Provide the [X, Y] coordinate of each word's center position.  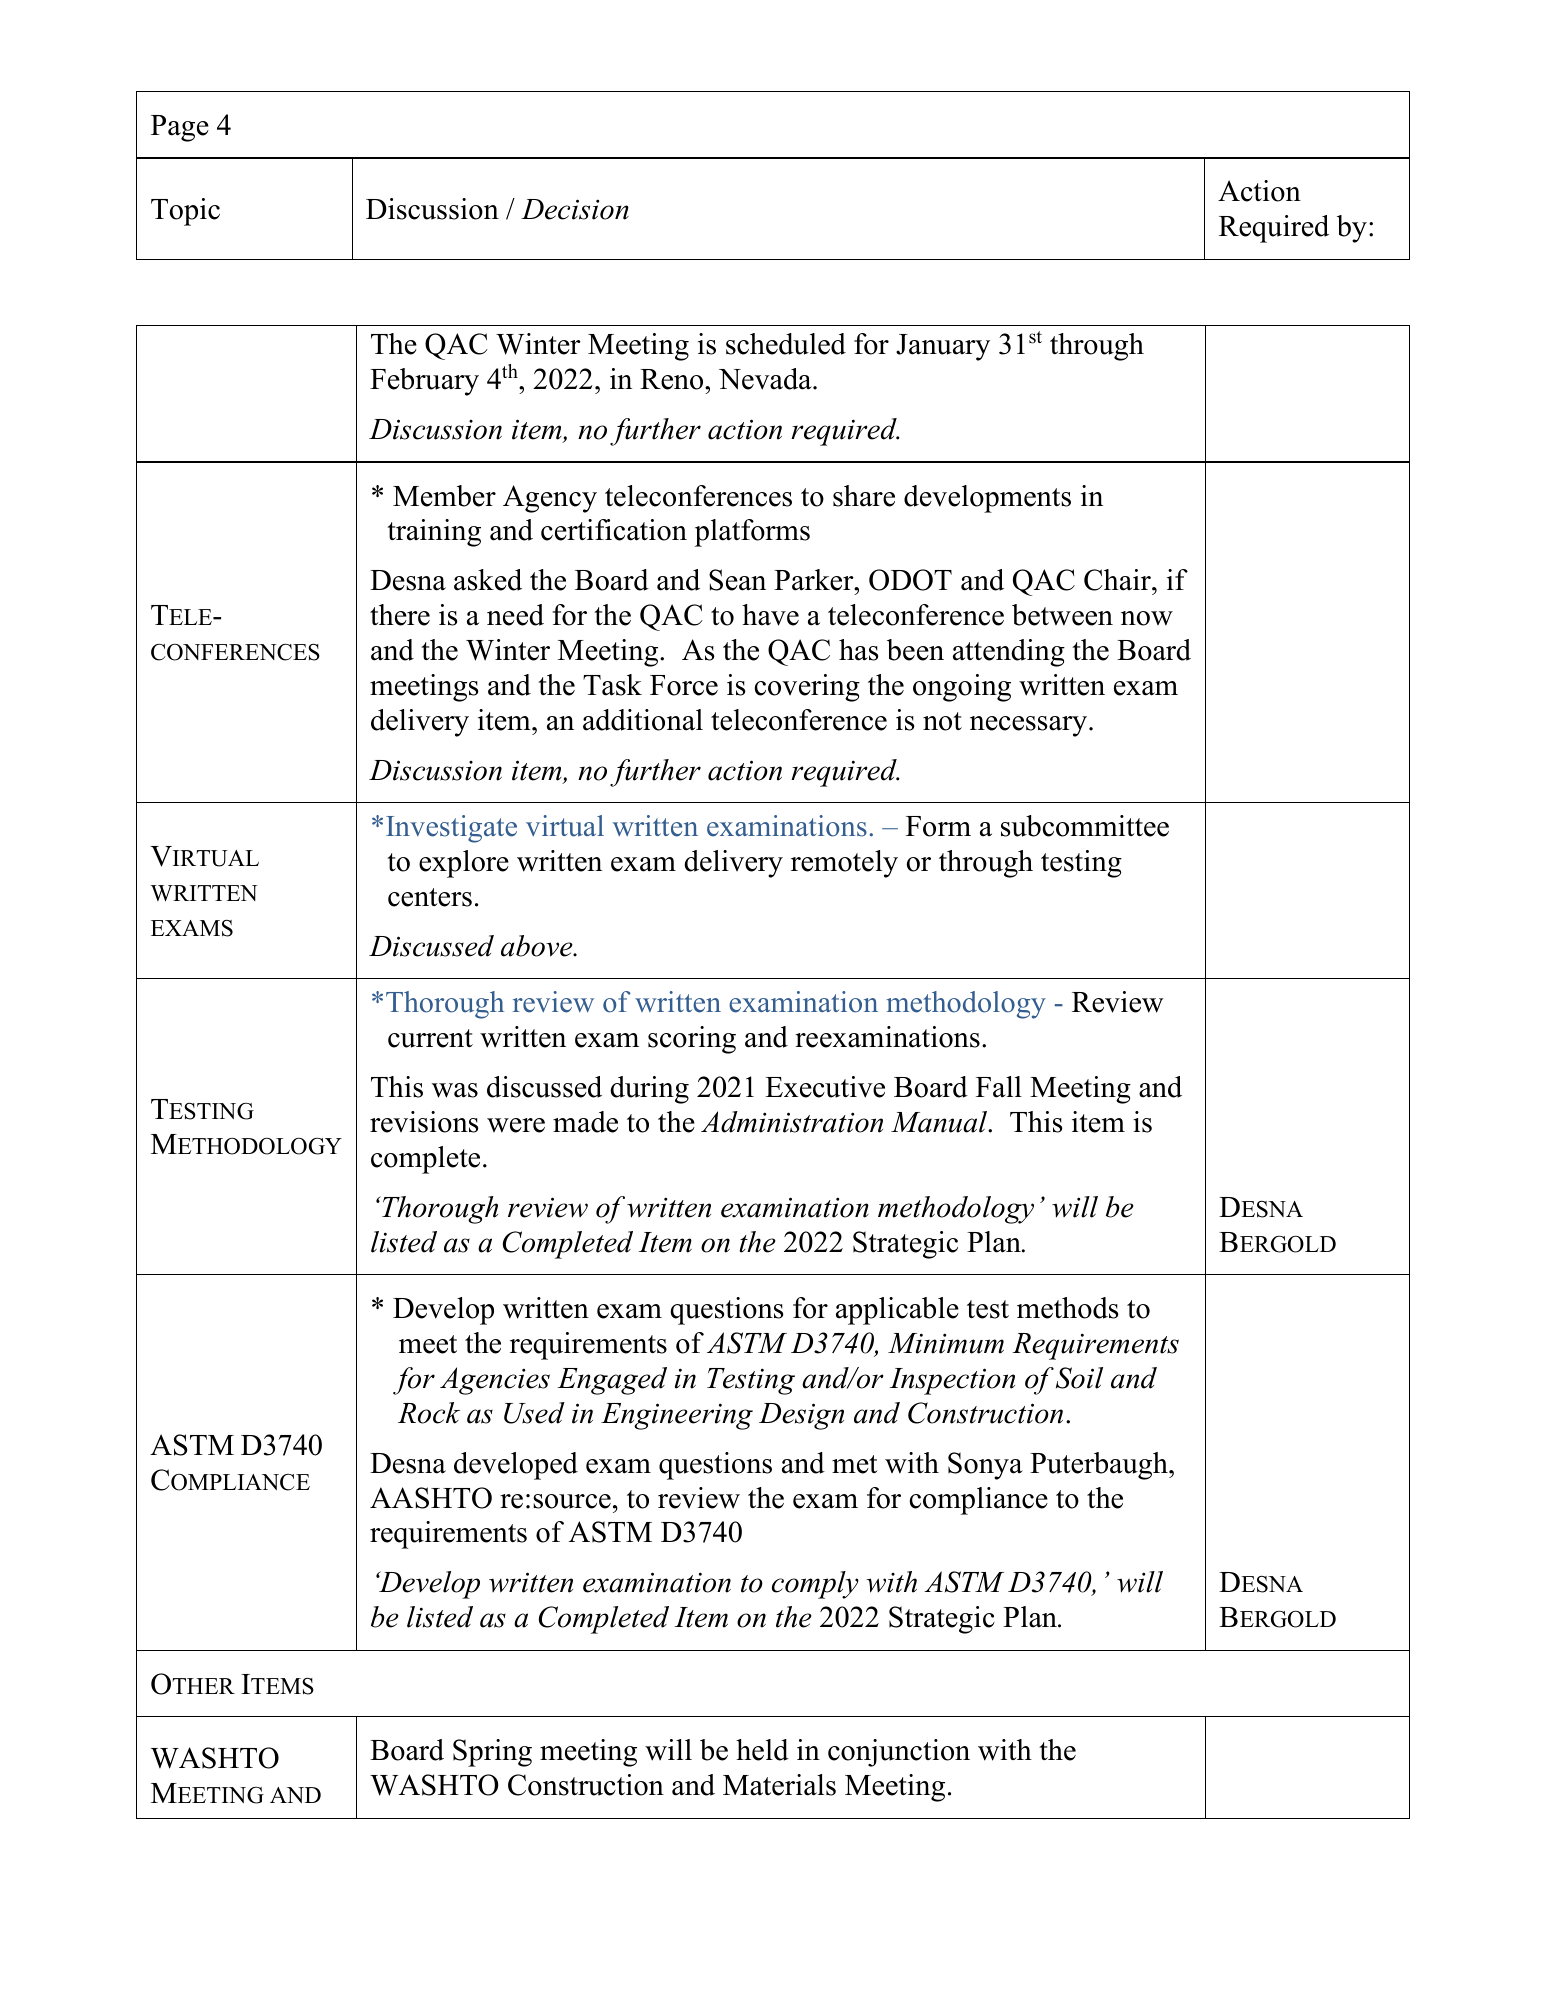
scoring [692, 1040]
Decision [575, 209]
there [400, 615]
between [1062, 615]
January [943, 347]
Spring [492, 1753]
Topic [185, 212]
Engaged [612, 1381]
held [762, 1750]
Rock [429, 1413]
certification [614, 530]
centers [430, 897]
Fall [999, 1087]
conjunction [899, 1753]
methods [1068, 1308]
